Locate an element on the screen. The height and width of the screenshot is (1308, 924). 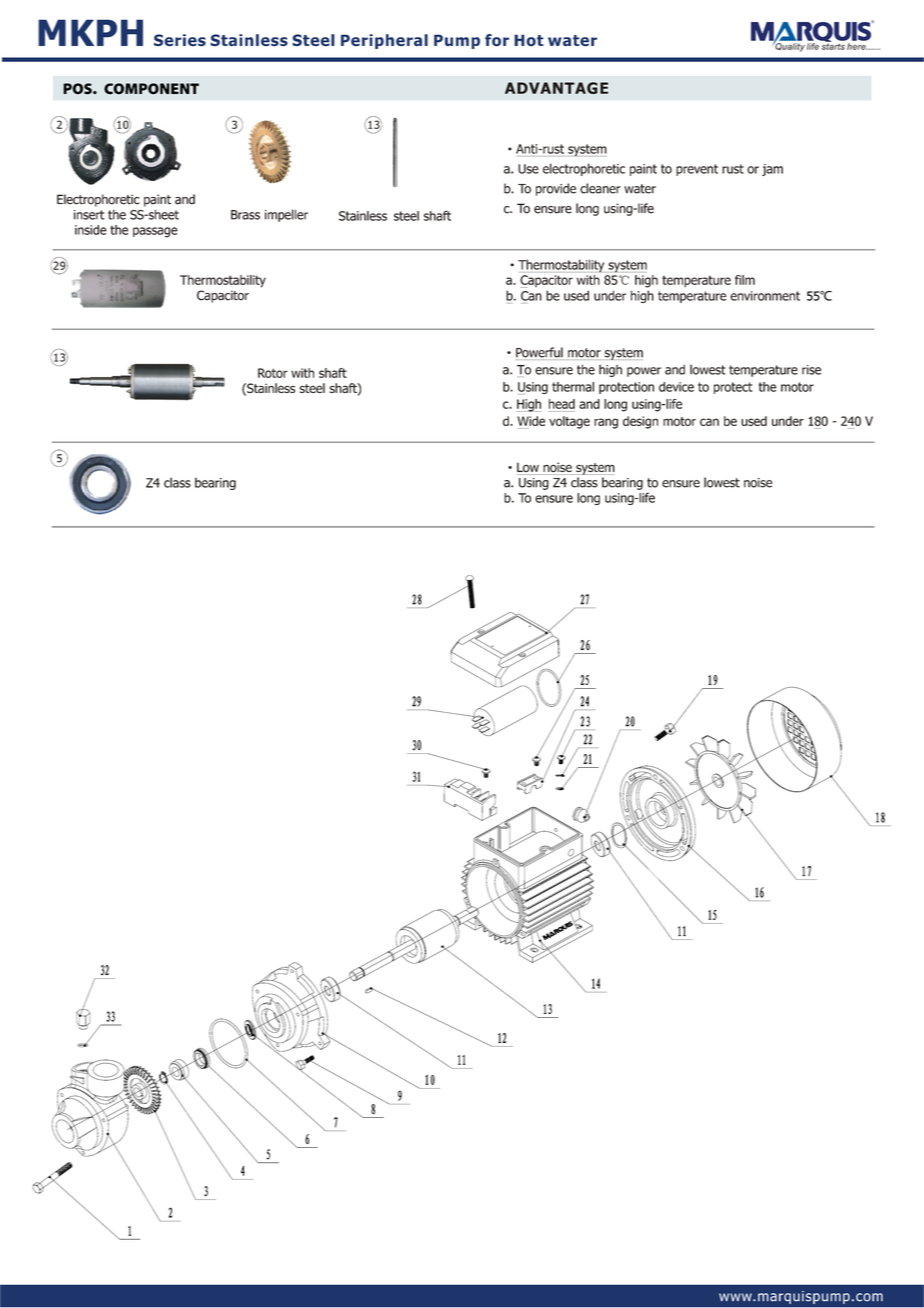
Brass is located at coordinates (245, 215).
